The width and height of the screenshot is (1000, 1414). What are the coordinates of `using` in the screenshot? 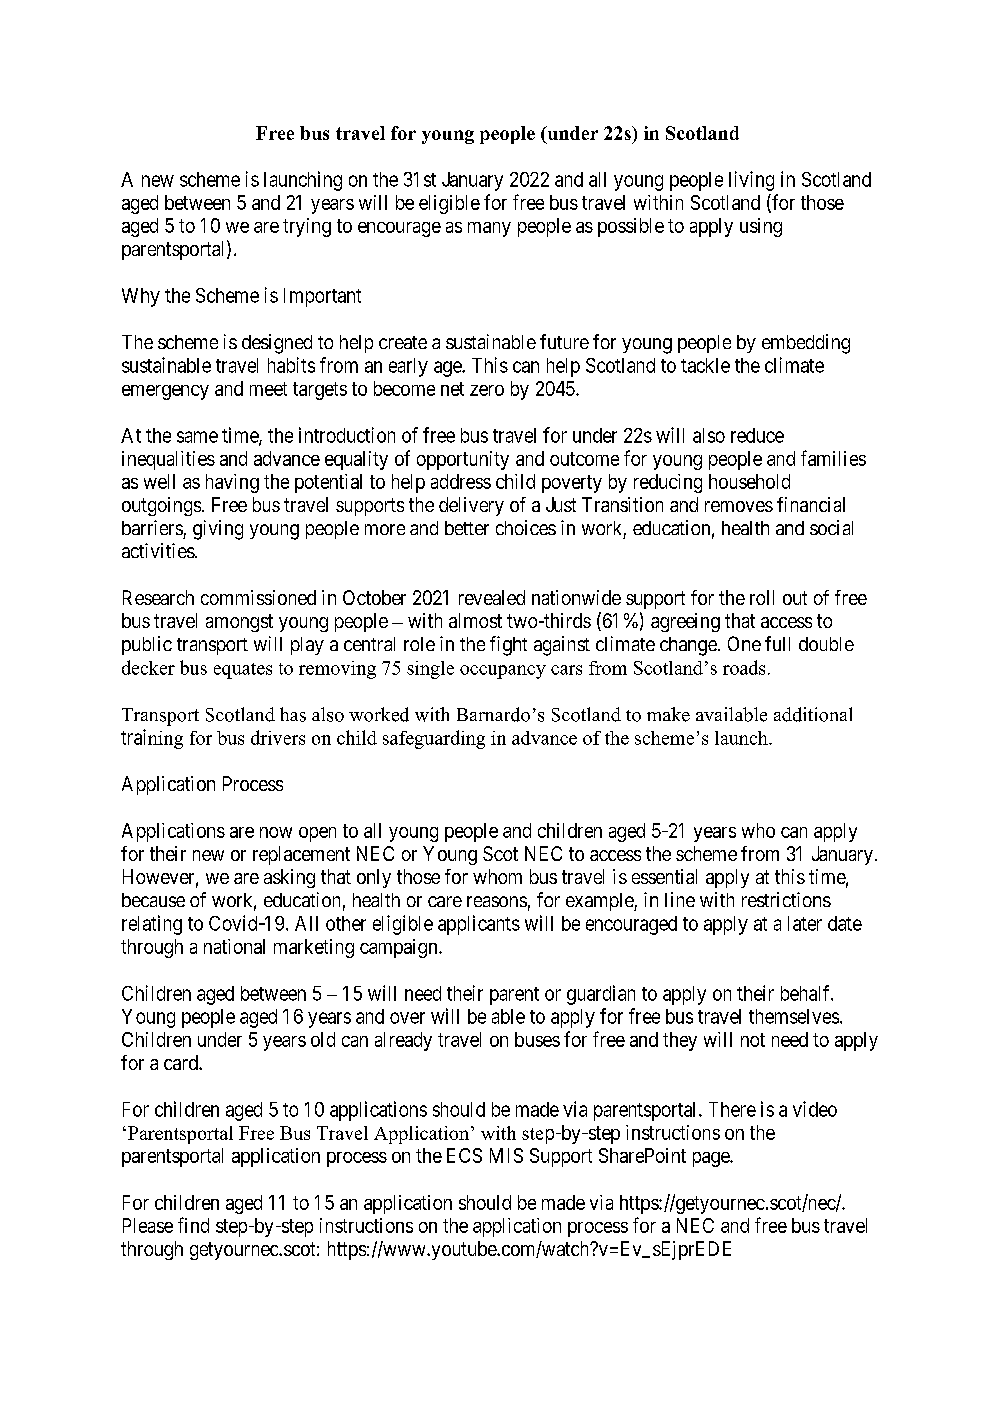 It's located at (761, 227).
